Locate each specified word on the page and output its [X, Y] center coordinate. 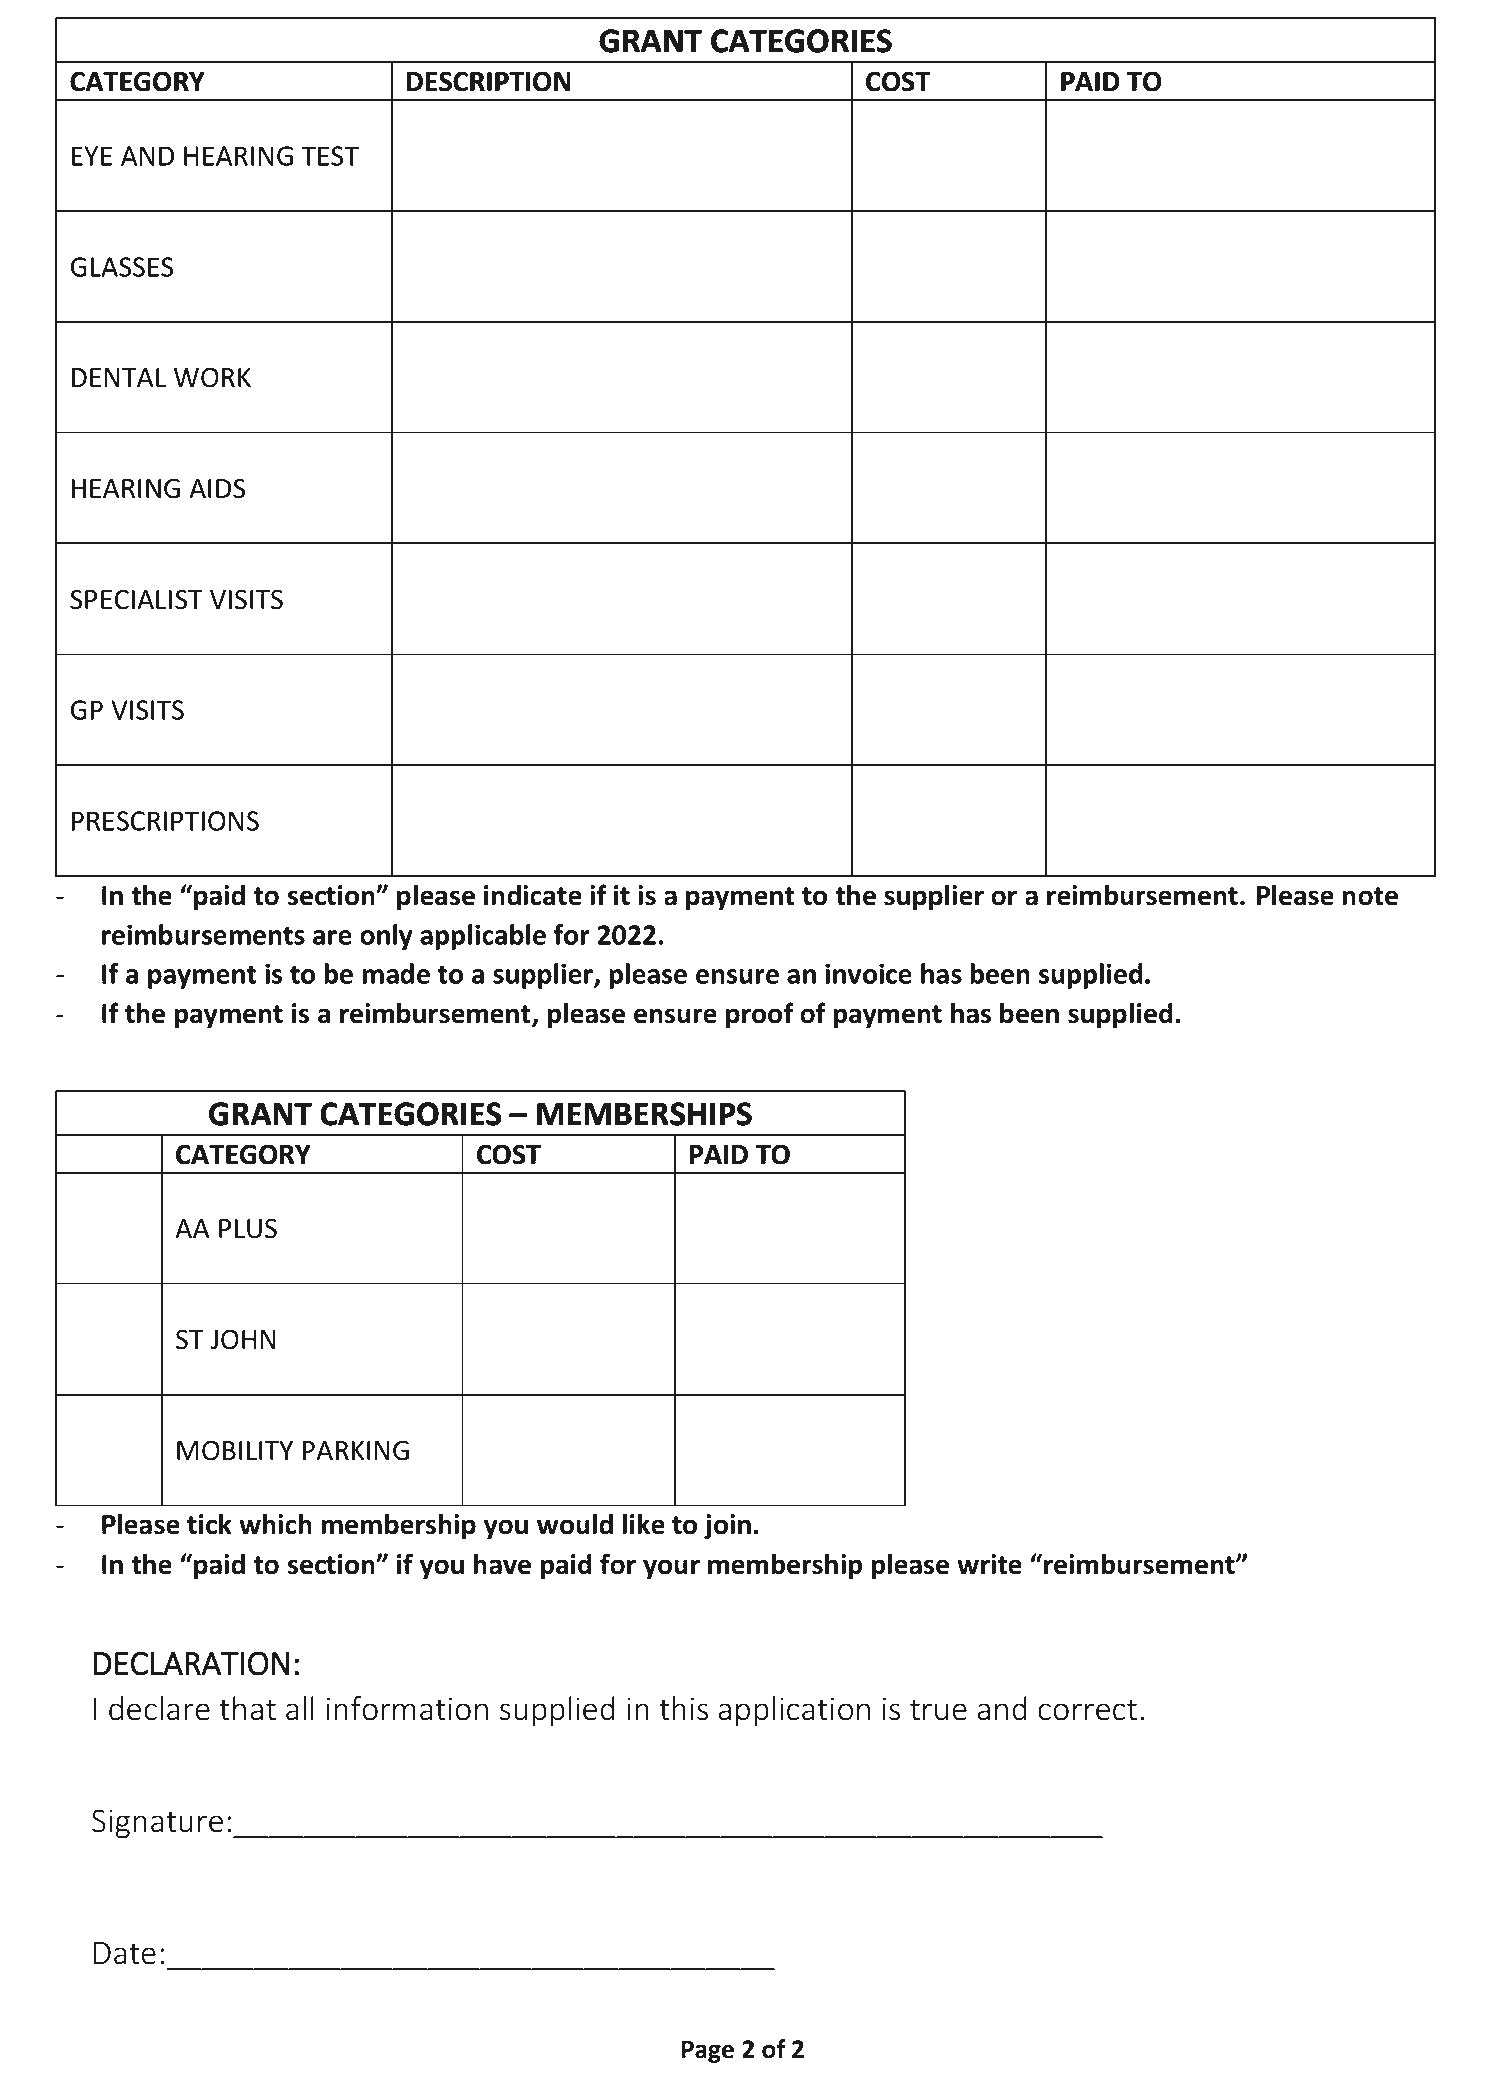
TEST [330, 156]
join [727, 1527]
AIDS [217, 488]
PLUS [248, 1228]
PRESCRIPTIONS [165, 821]
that [247, 1708]
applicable [483, 937]
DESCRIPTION [488, 81]
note [1370, 896]
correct [1087, 1710]
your [671, 1569]
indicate [533, 895]
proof [760, 1015]
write [989, 1564]
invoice [868, 973]
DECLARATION [191, 1663]
